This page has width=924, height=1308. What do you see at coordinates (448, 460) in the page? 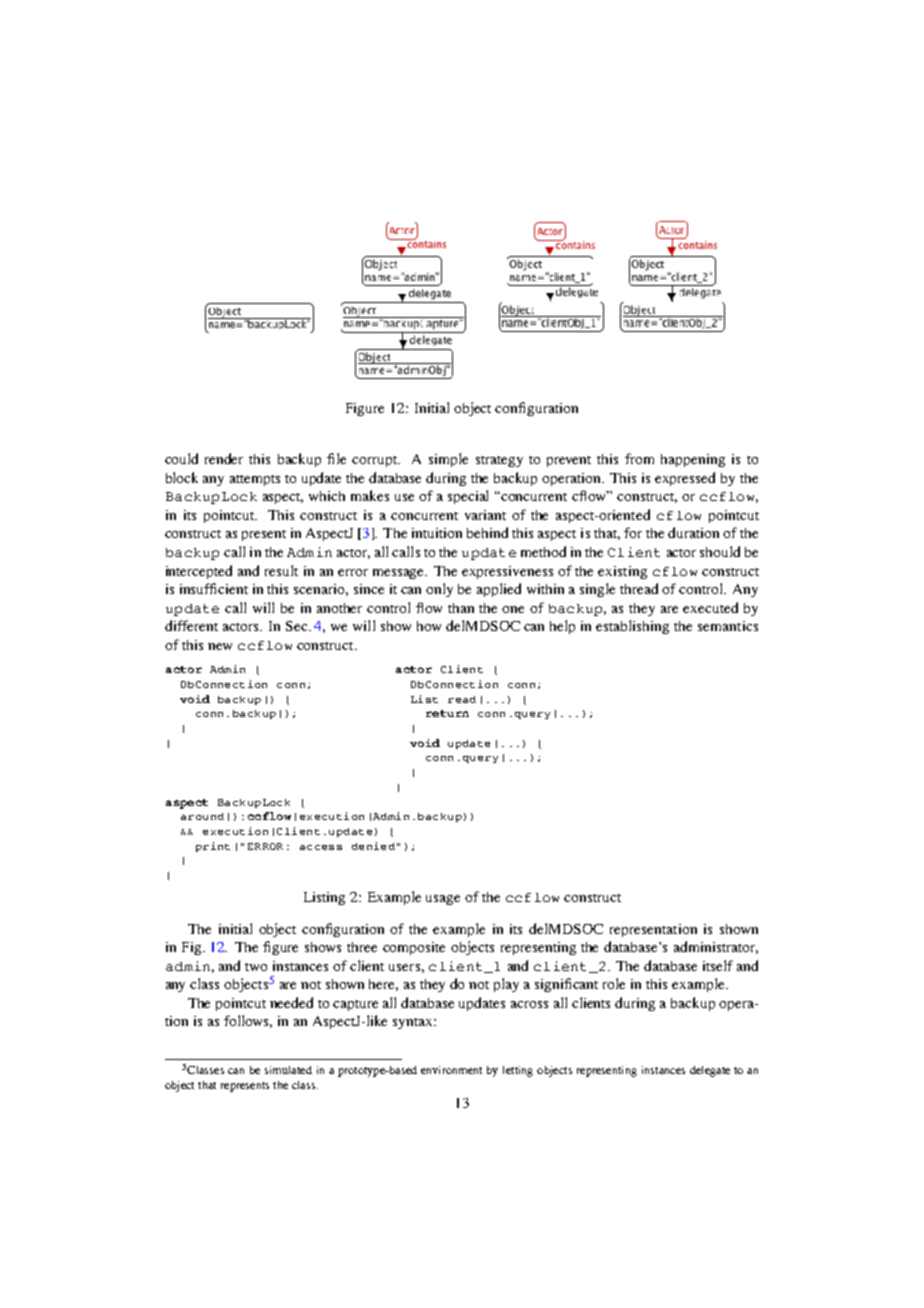
I see `simple` at bounding box center [448, 460].
